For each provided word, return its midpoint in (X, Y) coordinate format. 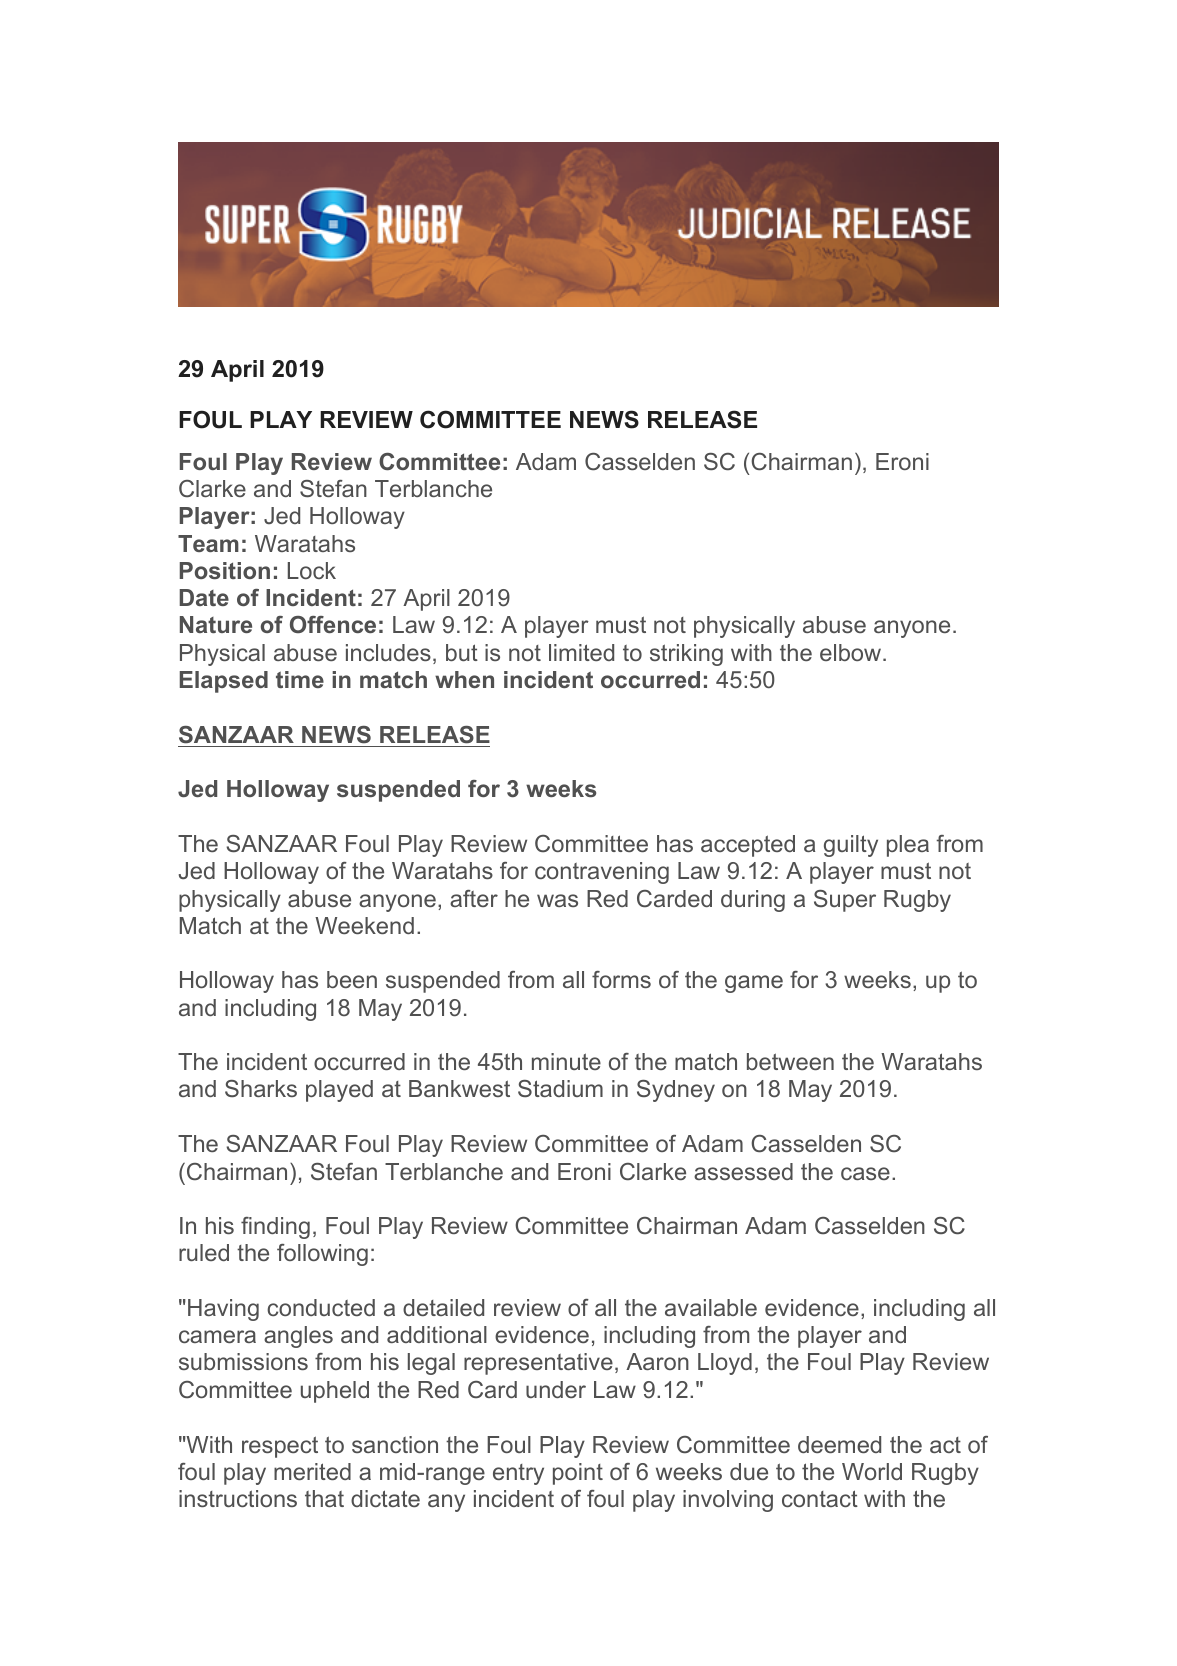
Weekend (364, 925)
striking (686, 655)
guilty (851, 846)
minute (566, 1061)
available (711, 1307)
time (300, 679)
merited (312, 1471)
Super (845, 901)
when (464, 679)
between (790, 1061)
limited (581, 652)
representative (538, 1364)
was (557, 900)
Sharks (261, 1088)
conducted (321, 1307)
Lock (312, 570)
